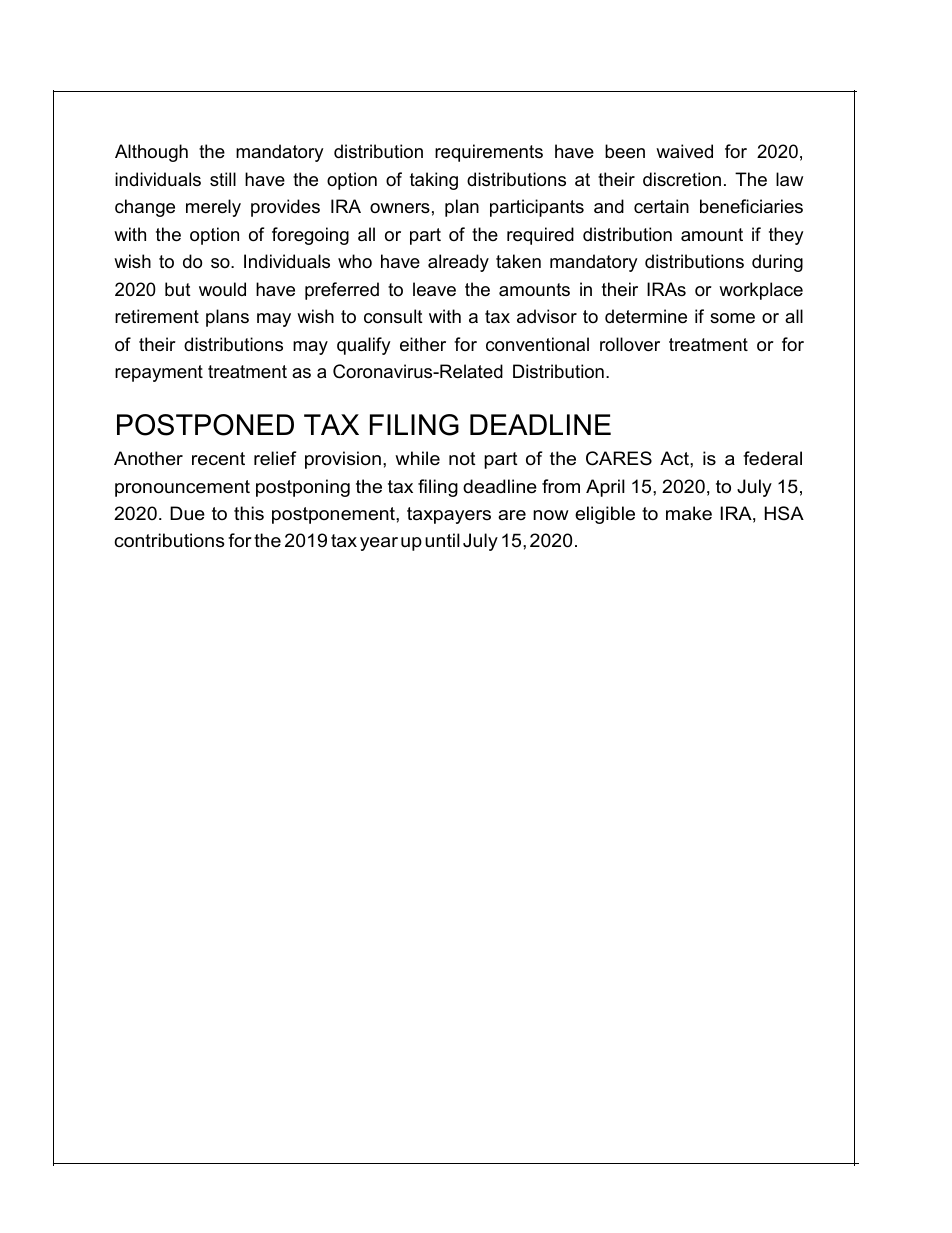  What do you see at coordinates (449, 515) in the screenshot?
I see `taxpayers` at bounding box center [449, 515].
